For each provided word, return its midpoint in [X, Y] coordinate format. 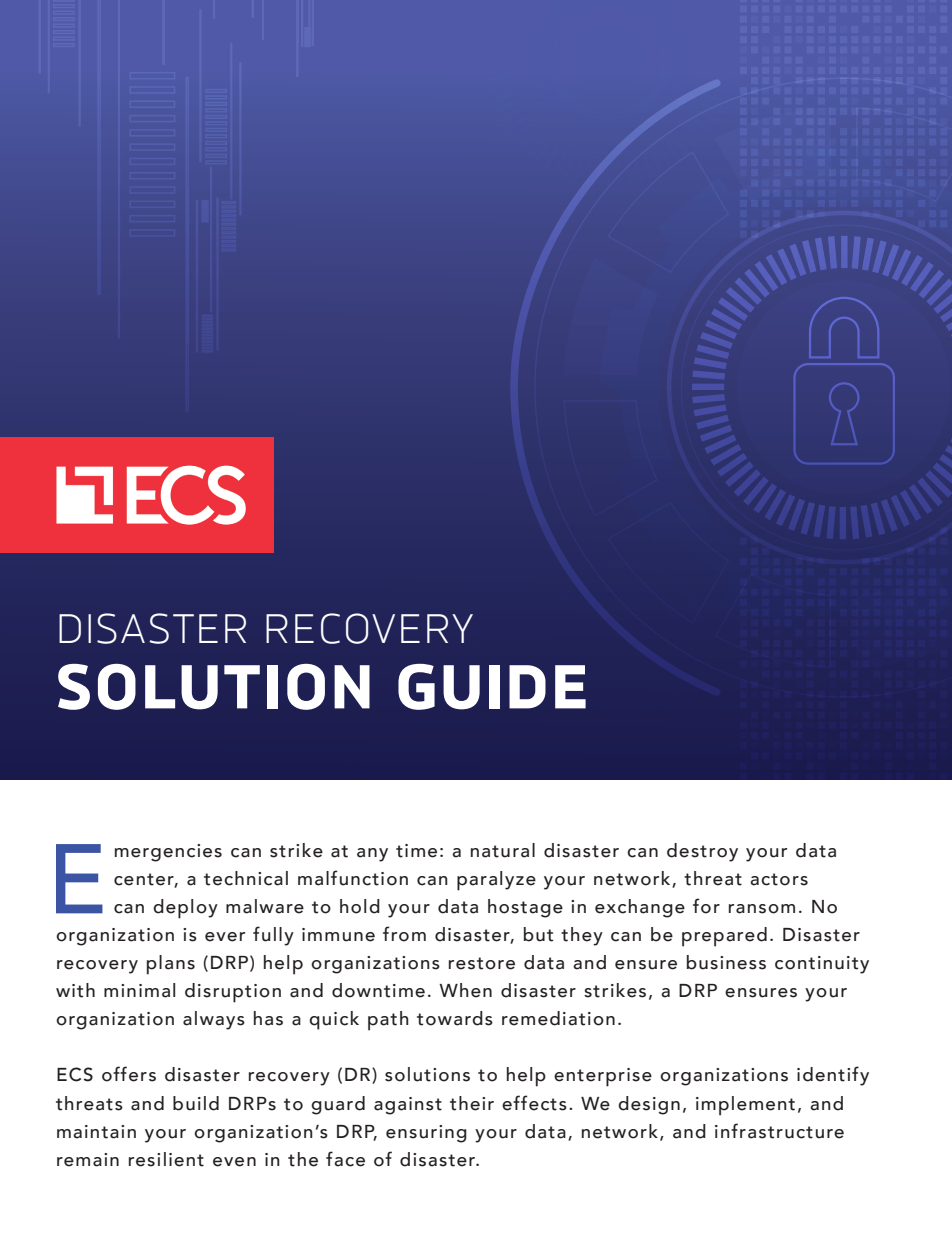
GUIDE [492, 687]
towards [455, 1018]
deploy [185, 909]
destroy [702, 852]
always [214, 1020]
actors [779, 879]
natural [503, 850]
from [404, 934]
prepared [724, 937]
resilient [166, 1159]
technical [246, 878]
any [372, 855]
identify [833, 1076]
